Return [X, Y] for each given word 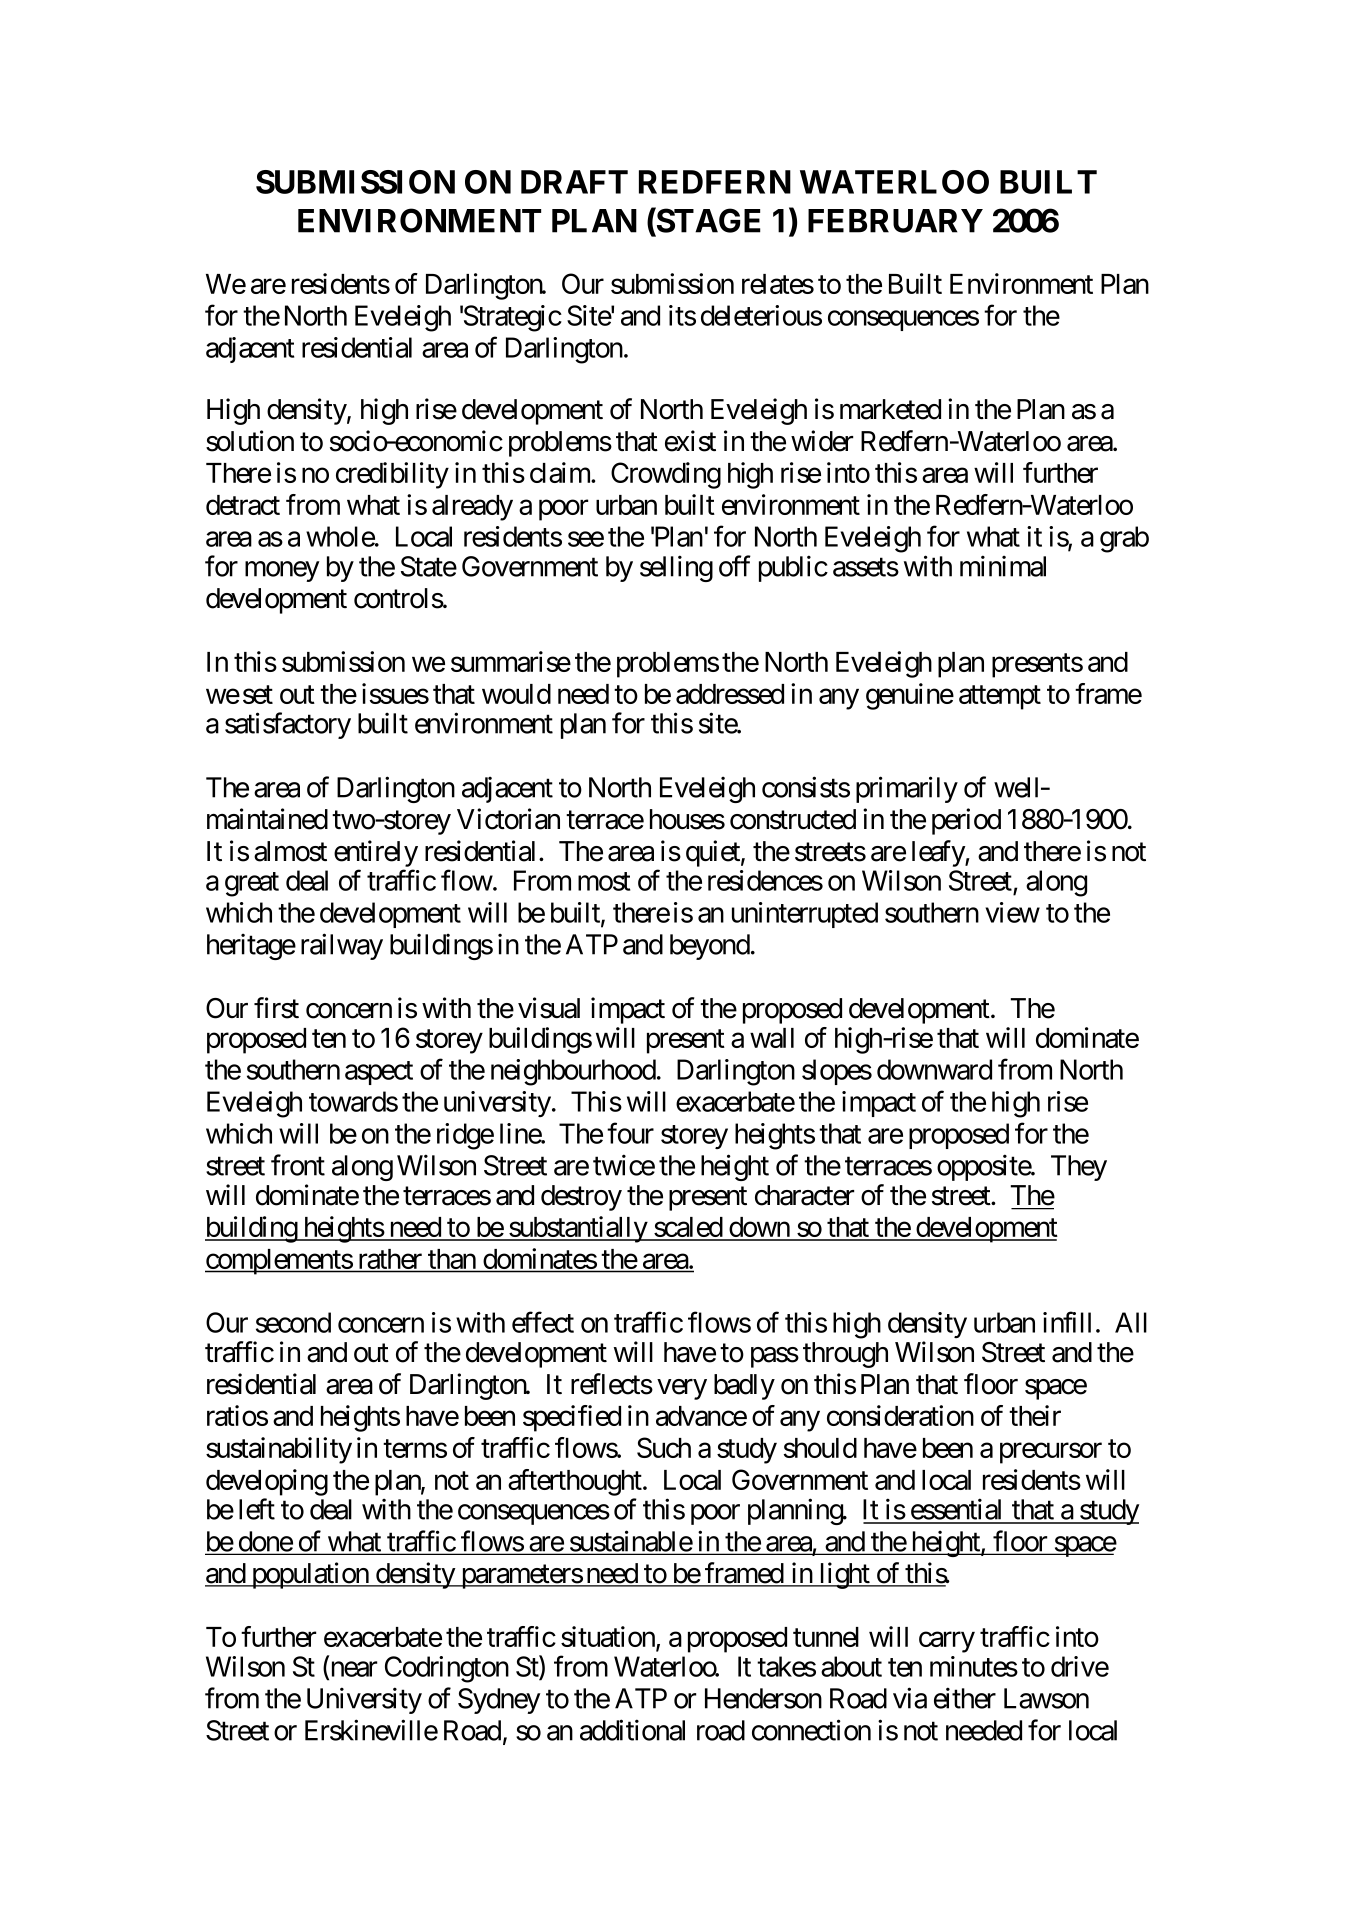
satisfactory [288, 725]
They [1079, 1168]
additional [632, 1730]
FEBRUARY [895, 221]
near [352, 1670]
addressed [730, 694]
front [298, 1165]
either [965, 1698]
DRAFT [574, 182]
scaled [688, 1228]
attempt [1000, 698]
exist [690, 441]
